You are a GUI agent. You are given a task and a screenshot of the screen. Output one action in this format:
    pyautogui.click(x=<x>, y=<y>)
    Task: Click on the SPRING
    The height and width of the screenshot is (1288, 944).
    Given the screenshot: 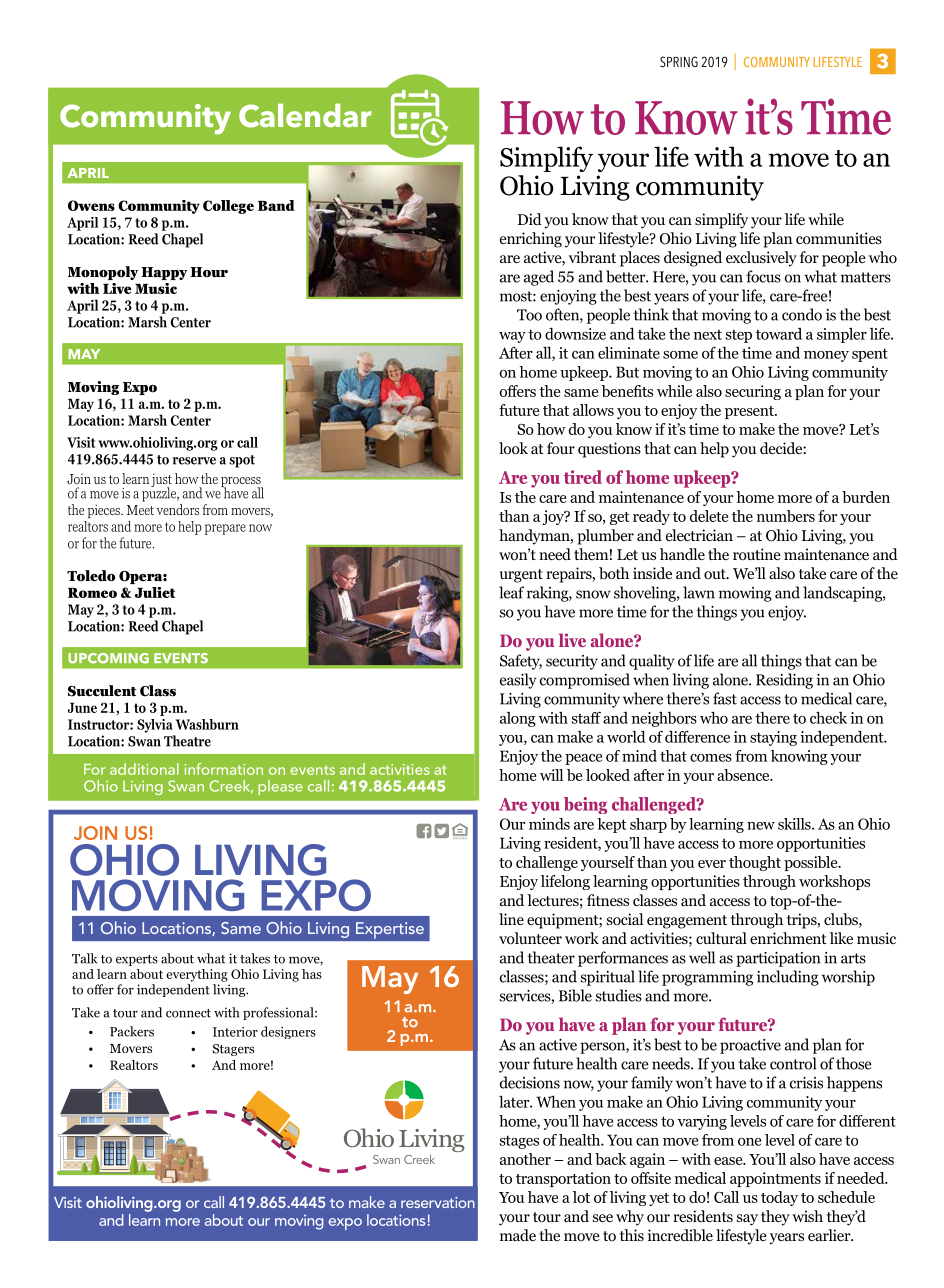 What is the action you would take?
    pyautogui.click(x=679, y=62)
